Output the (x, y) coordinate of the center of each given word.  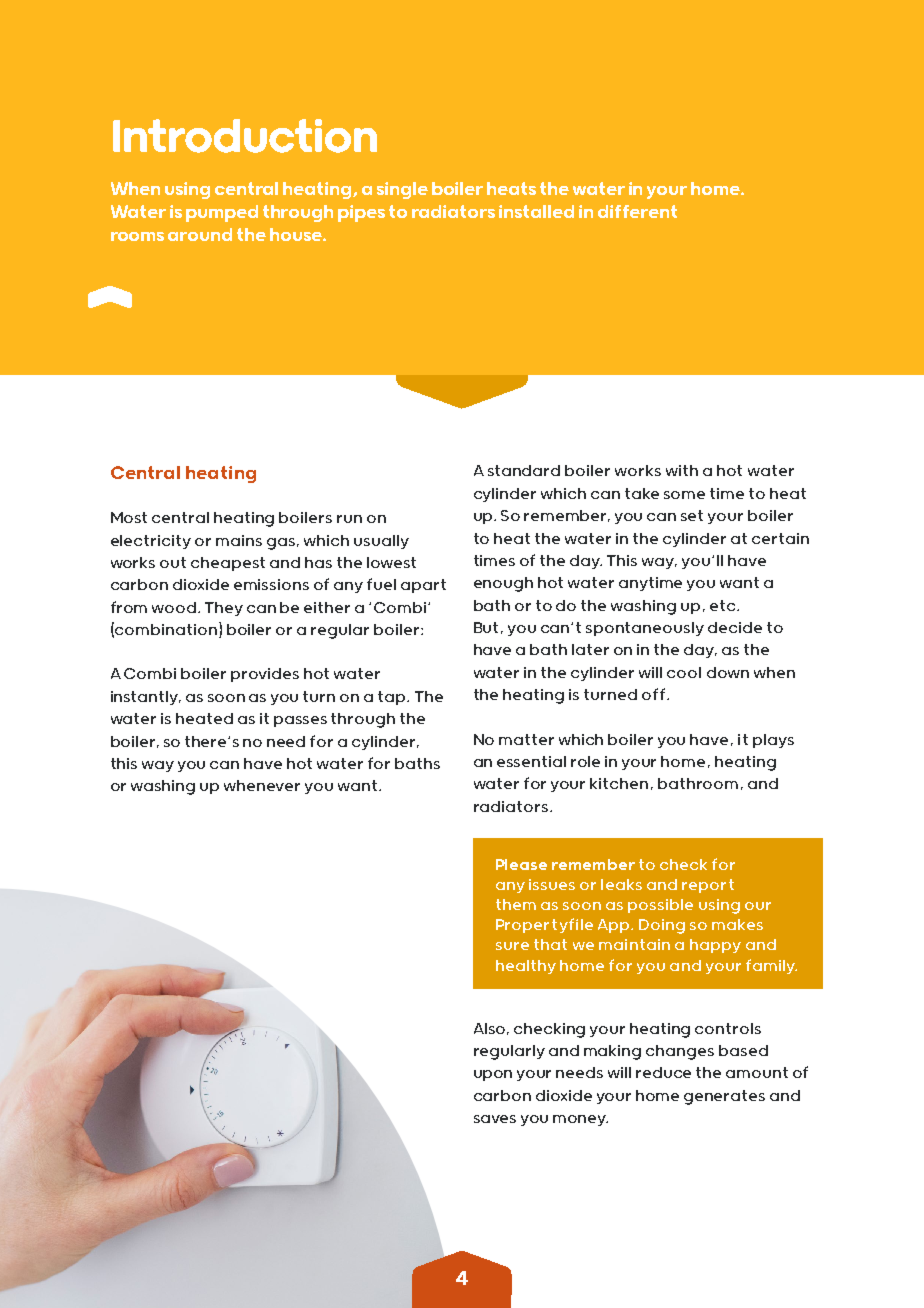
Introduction (245, 136)
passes (300, 721)
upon (493, 1075)
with (682, 470)
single (402, 190)
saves (495, 1119)
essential (531, 761)
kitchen (619, 783)
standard (524, 470)
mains (239, 540)
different (637, 211)
